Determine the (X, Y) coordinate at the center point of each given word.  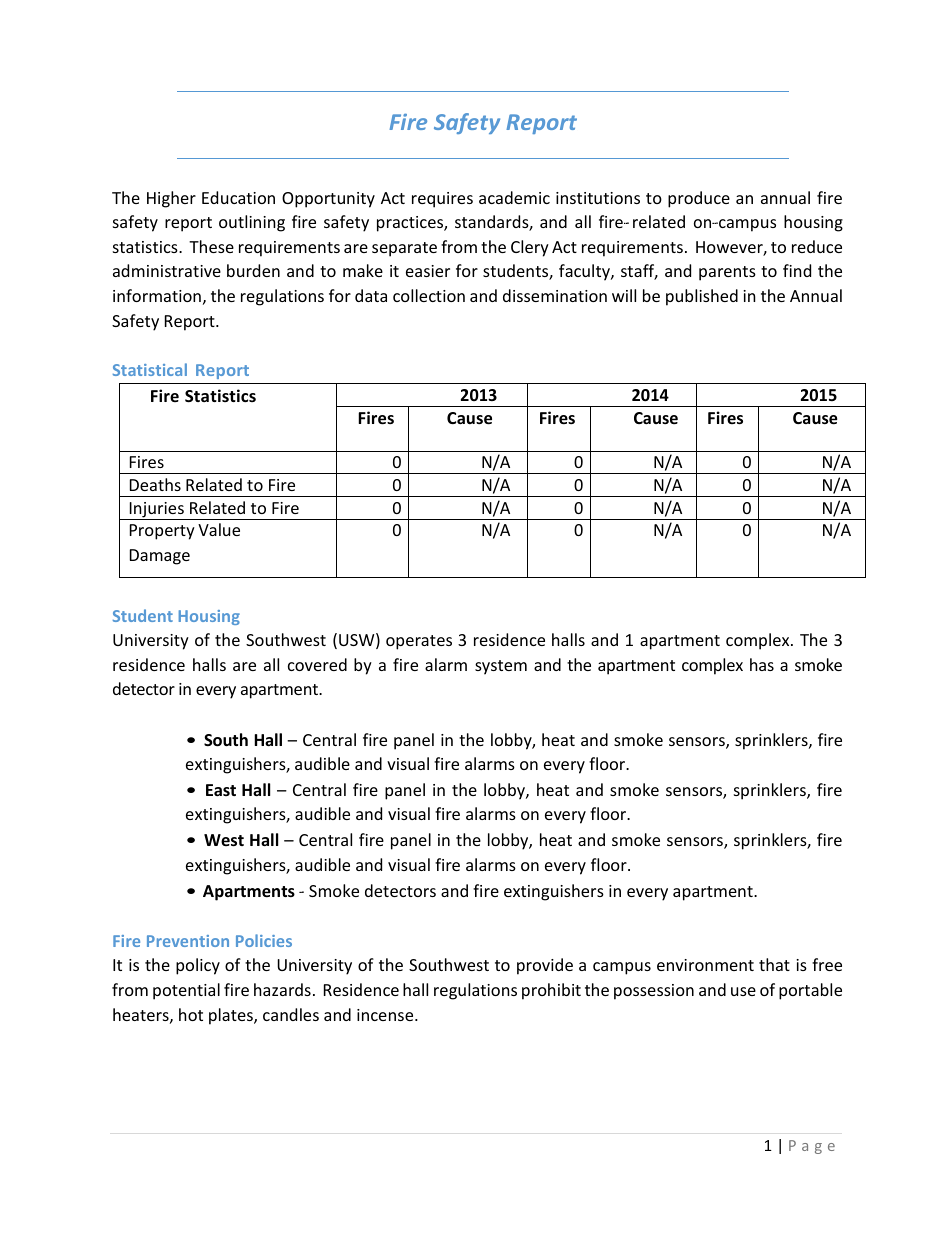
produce (699, 199)
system (501, 667)
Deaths (155, 484)
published (702, 297)
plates (232, 1016)
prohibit (551, 991)
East (221, 790)
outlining (252, 223)
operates (419, 642)
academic (514, 197)
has (762, 664)
